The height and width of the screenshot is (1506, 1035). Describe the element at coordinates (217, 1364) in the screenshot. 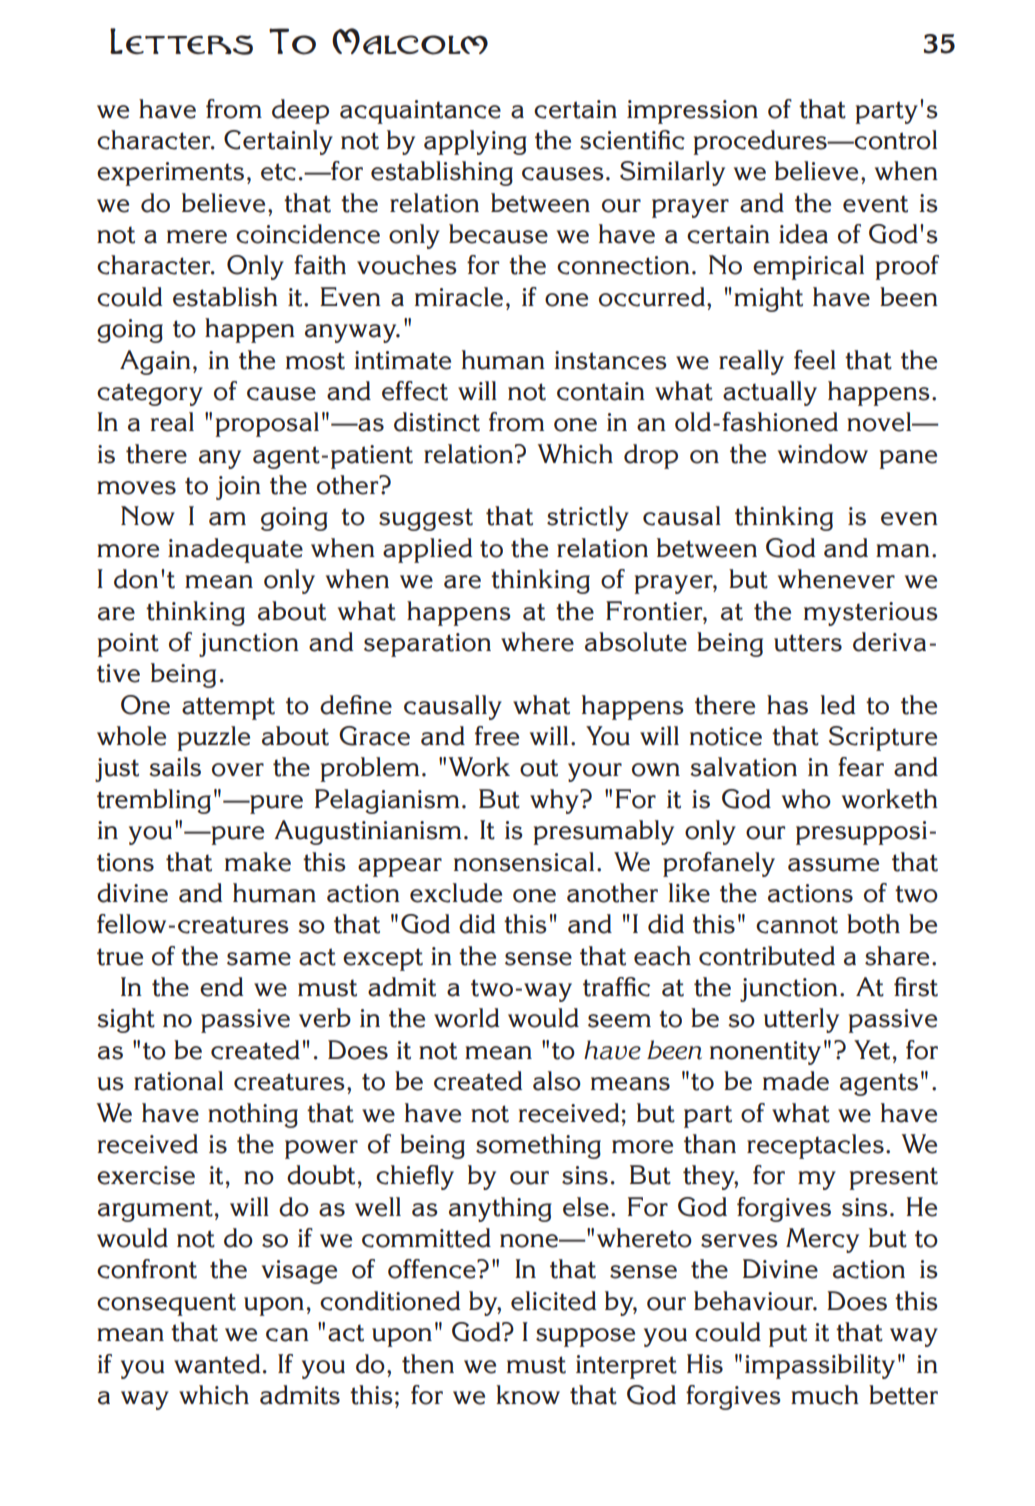

I see `wanted` at that location.
